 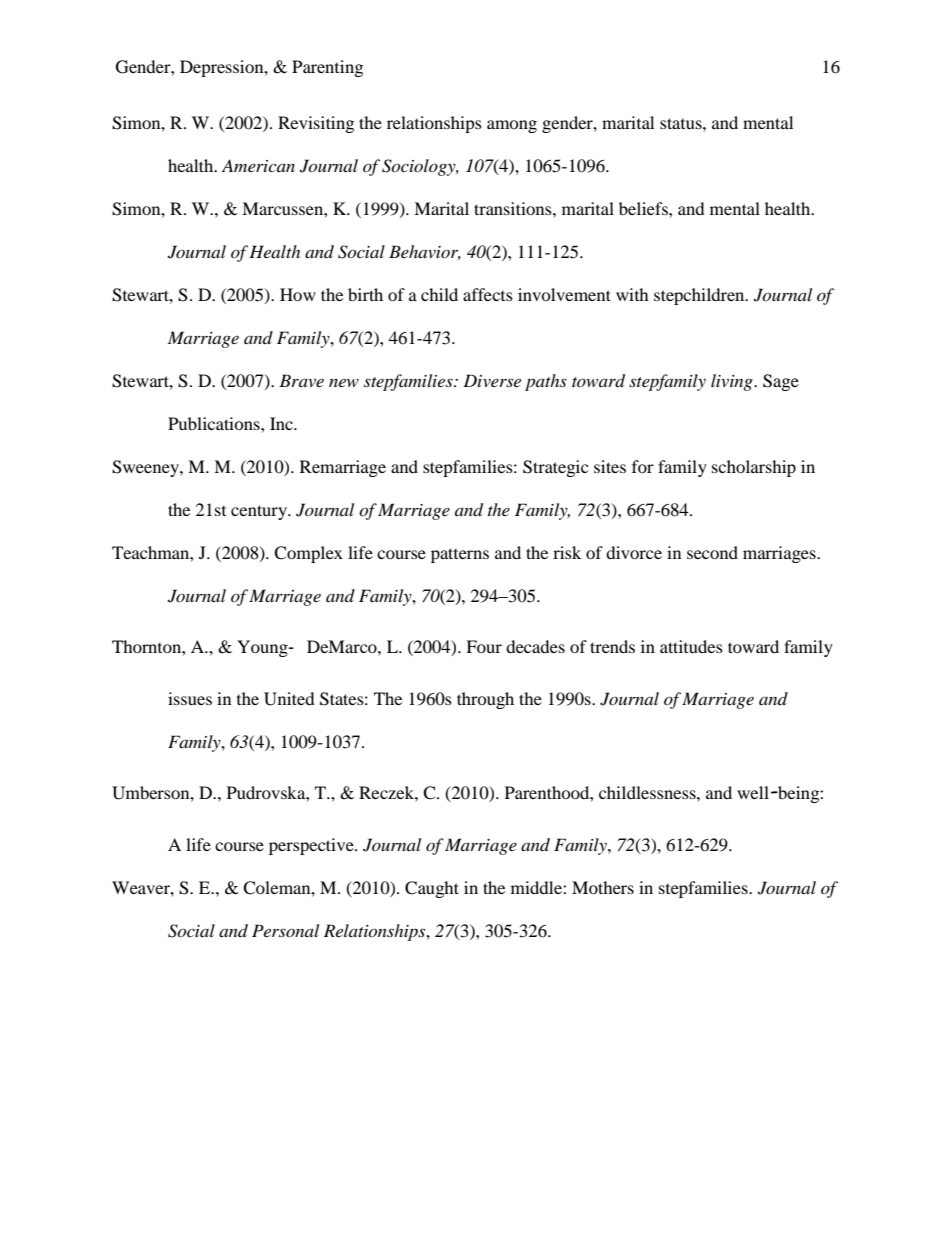 What do you see at coordinates (484, 646) in the document?
I see `Four` at bounding box center [484, 646].
